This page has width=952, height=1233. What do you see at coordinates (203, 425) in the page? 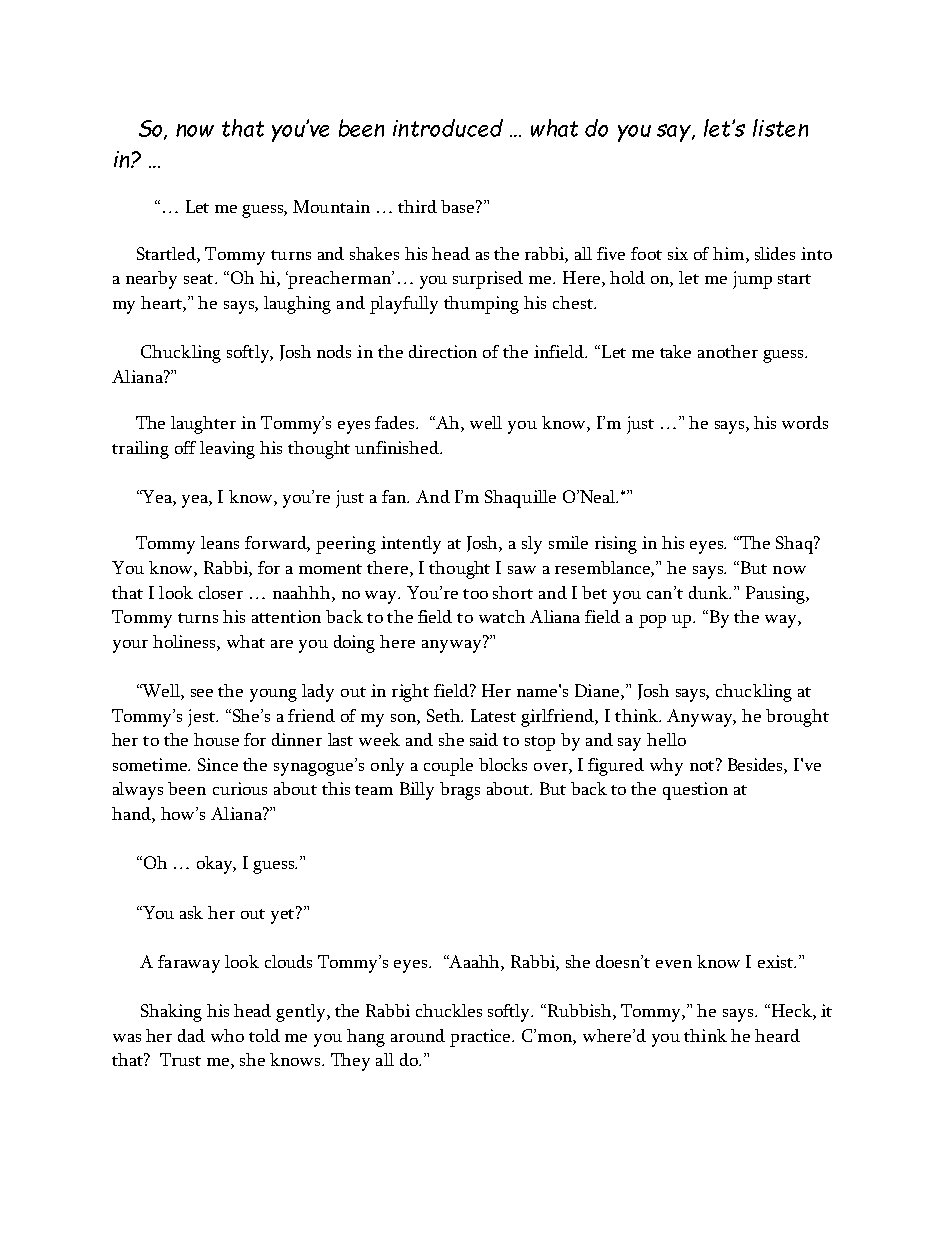
I see `laughter` at bounding box center [203, 425].
